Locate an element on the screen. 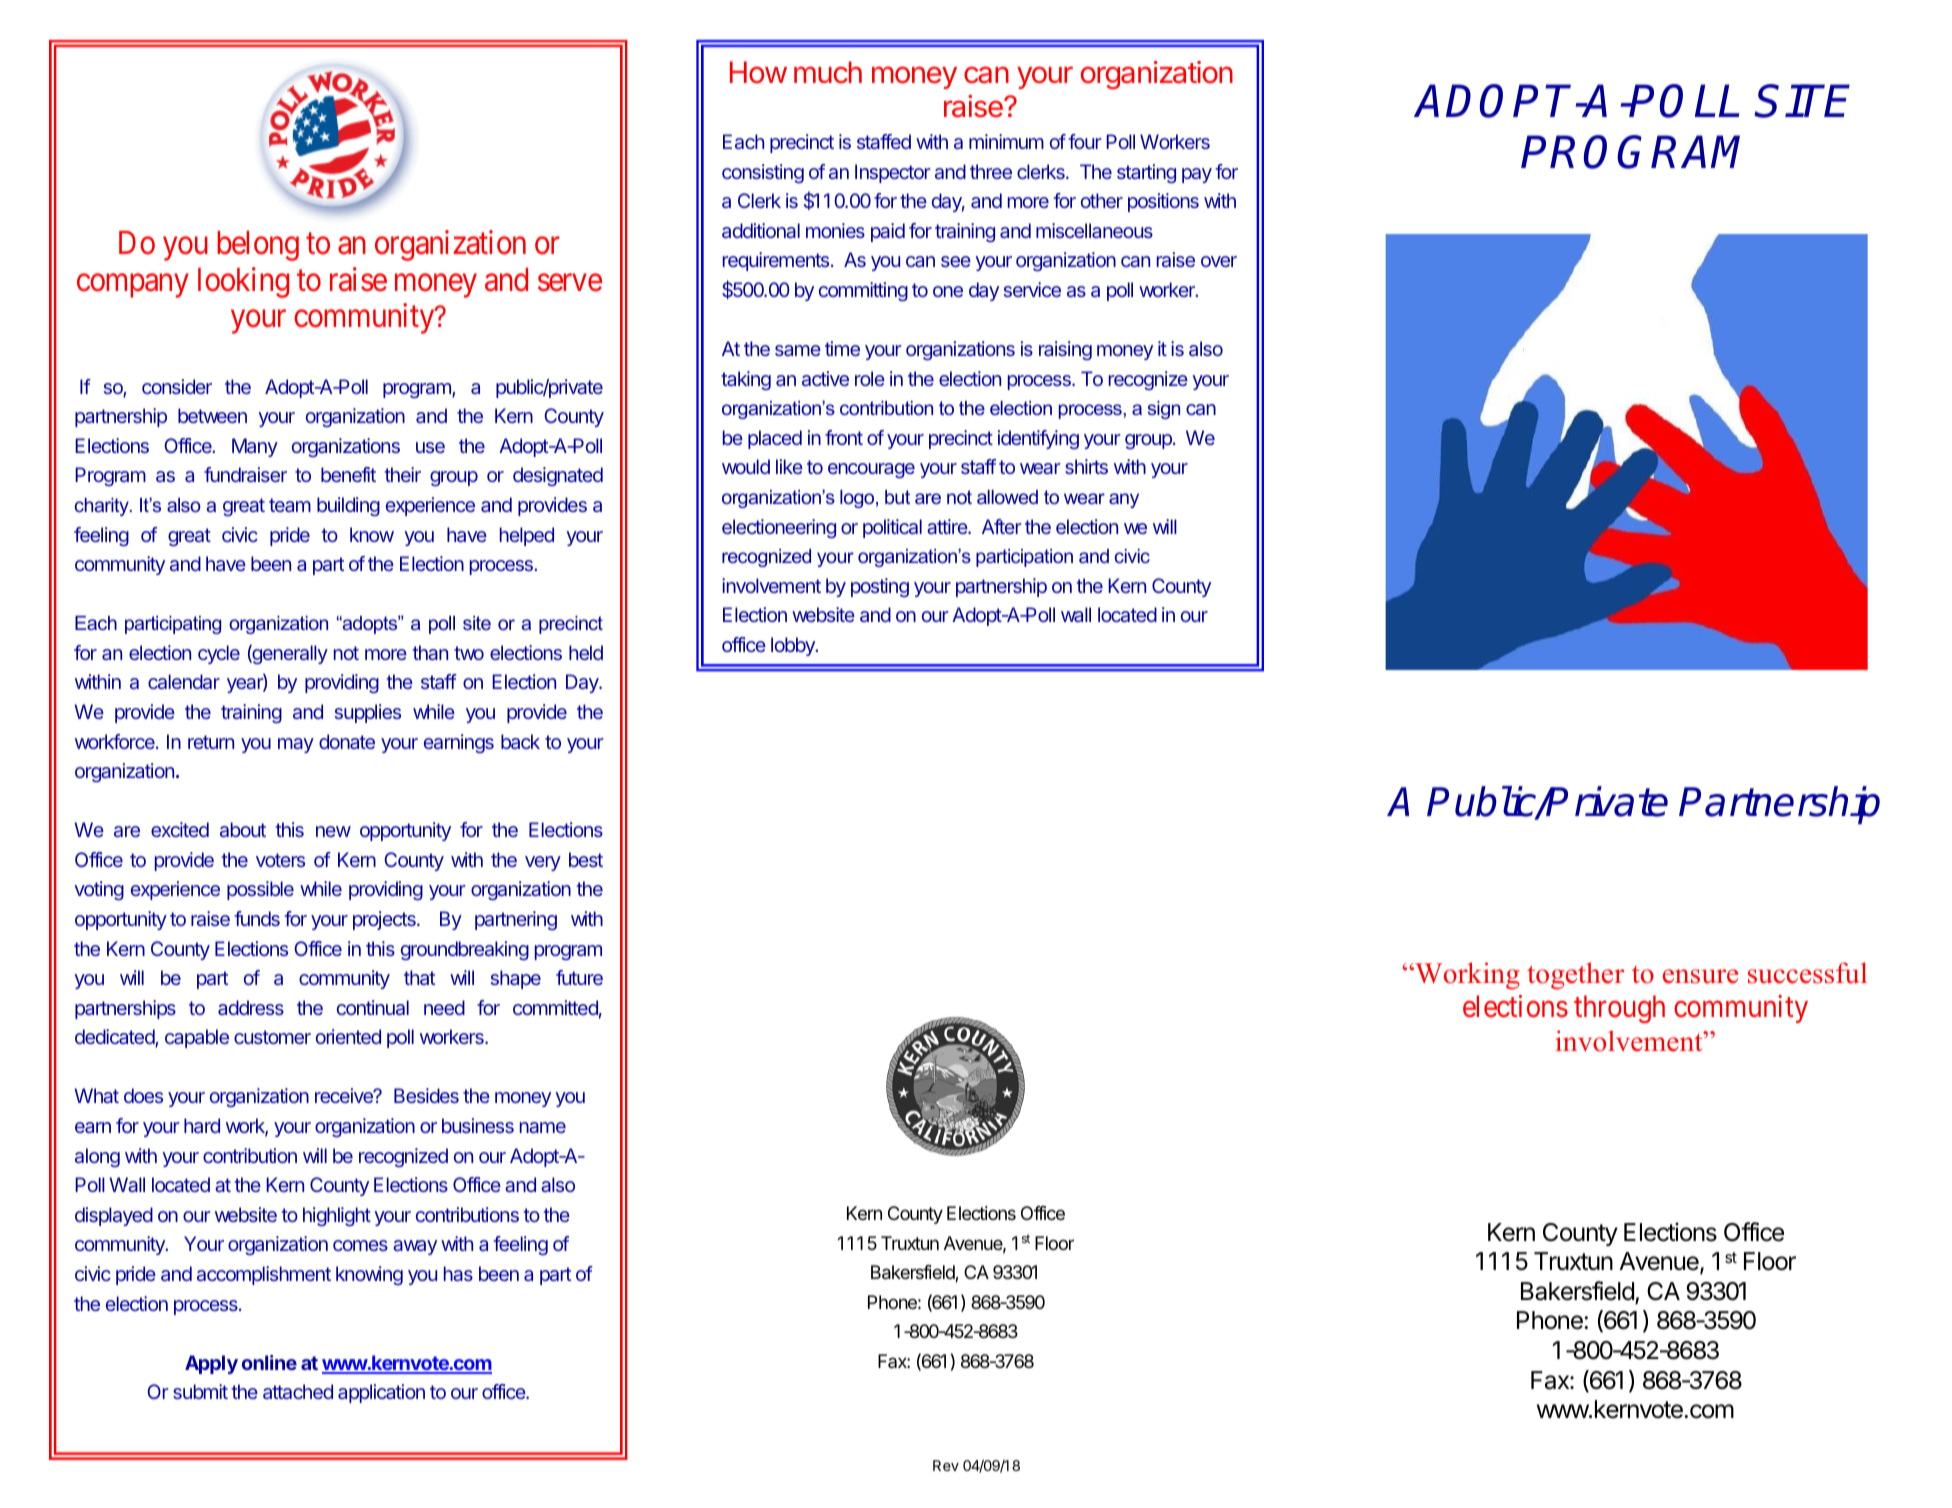  name is located at coordinates (543, 1127).
